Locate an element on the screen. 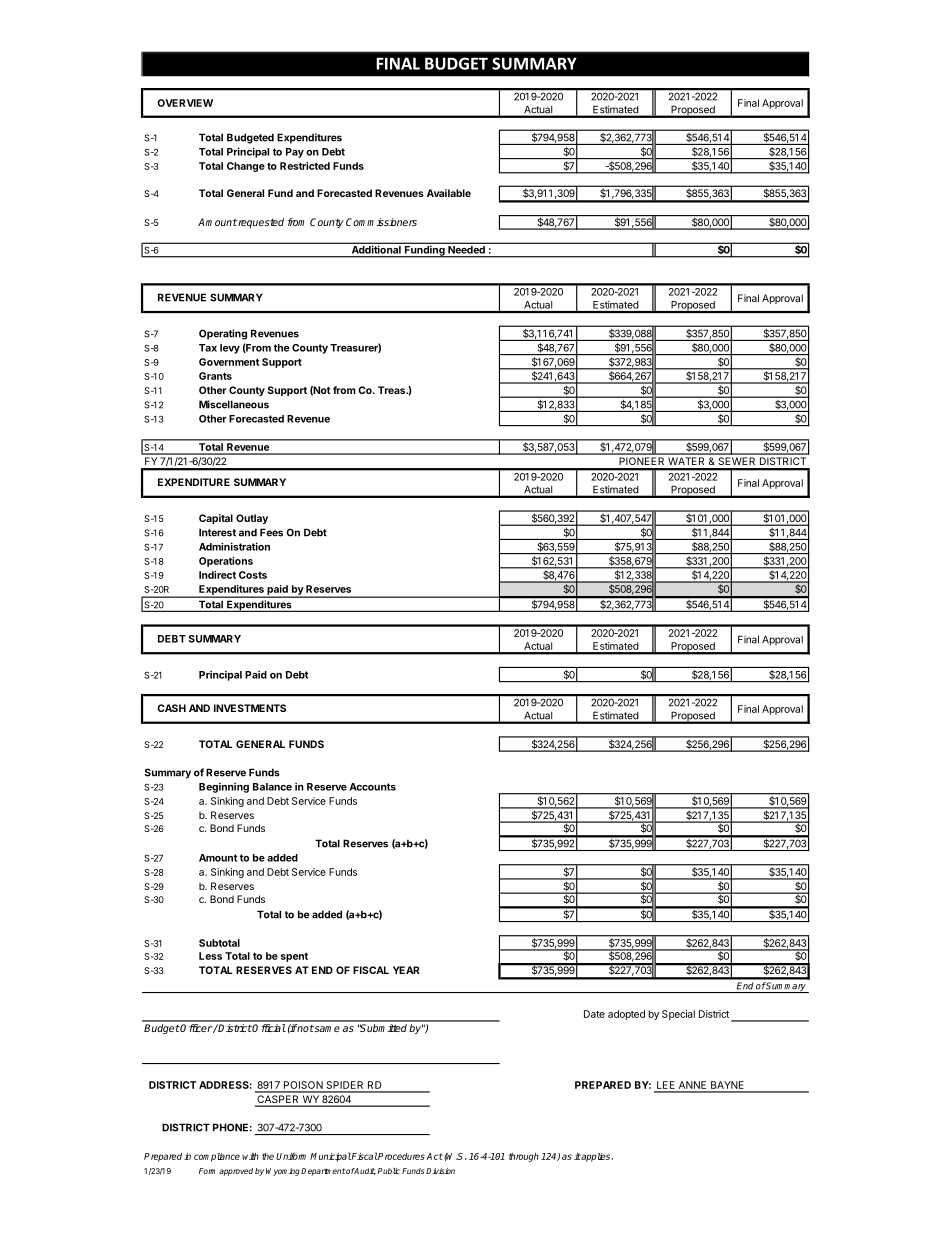 The image size is (952, 1233). Change is located at coordinates (246, 167).
